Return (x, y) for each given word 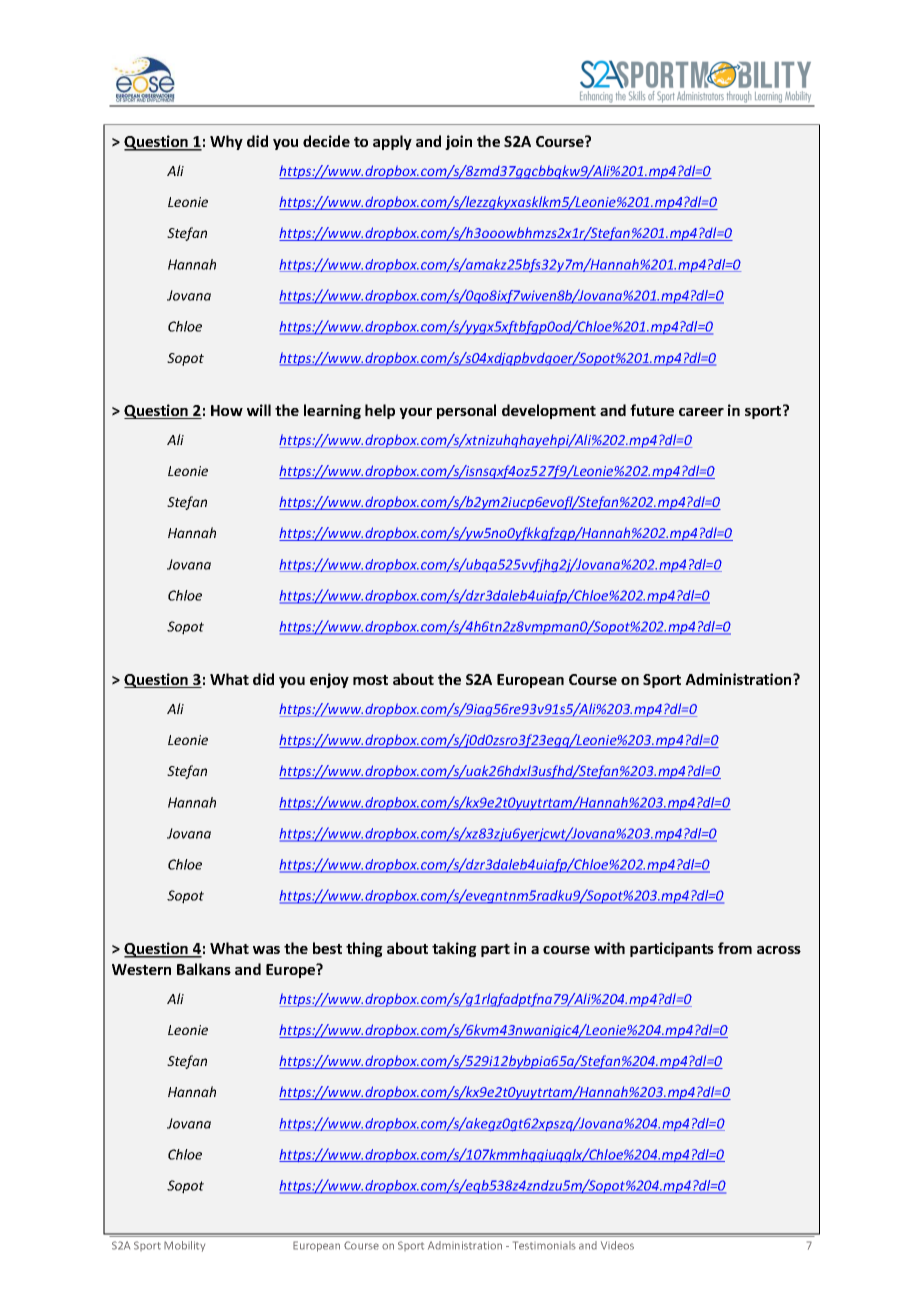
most (370, 680)
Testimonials (544, 1245)
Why (226, 142)
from (735, 948)
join (458, 142)
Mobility (184, 1246)
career (701, 412)
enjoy (329, 680)
